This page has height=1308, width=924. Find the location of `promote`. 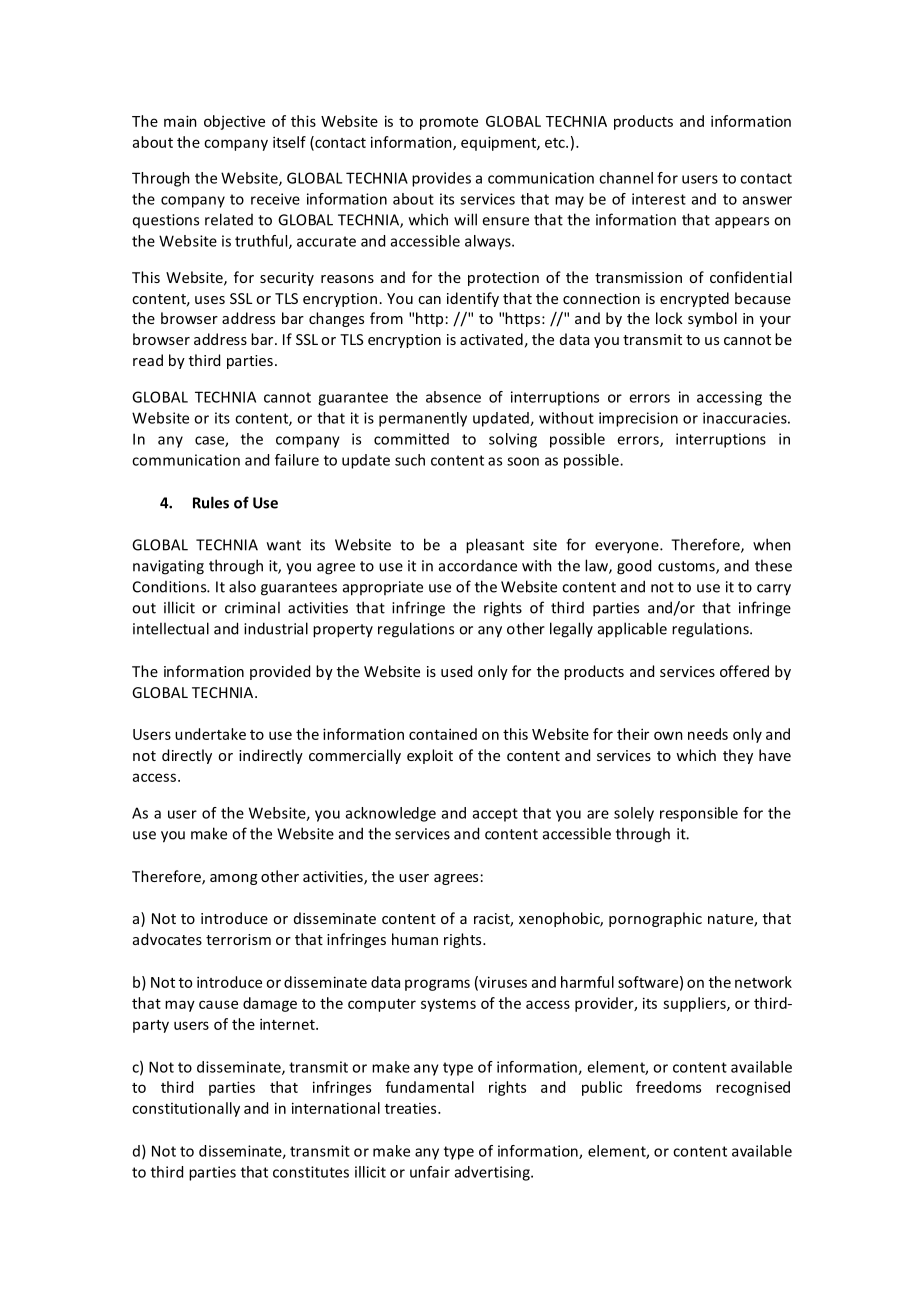

promote is located at coordinates (449, 123).
